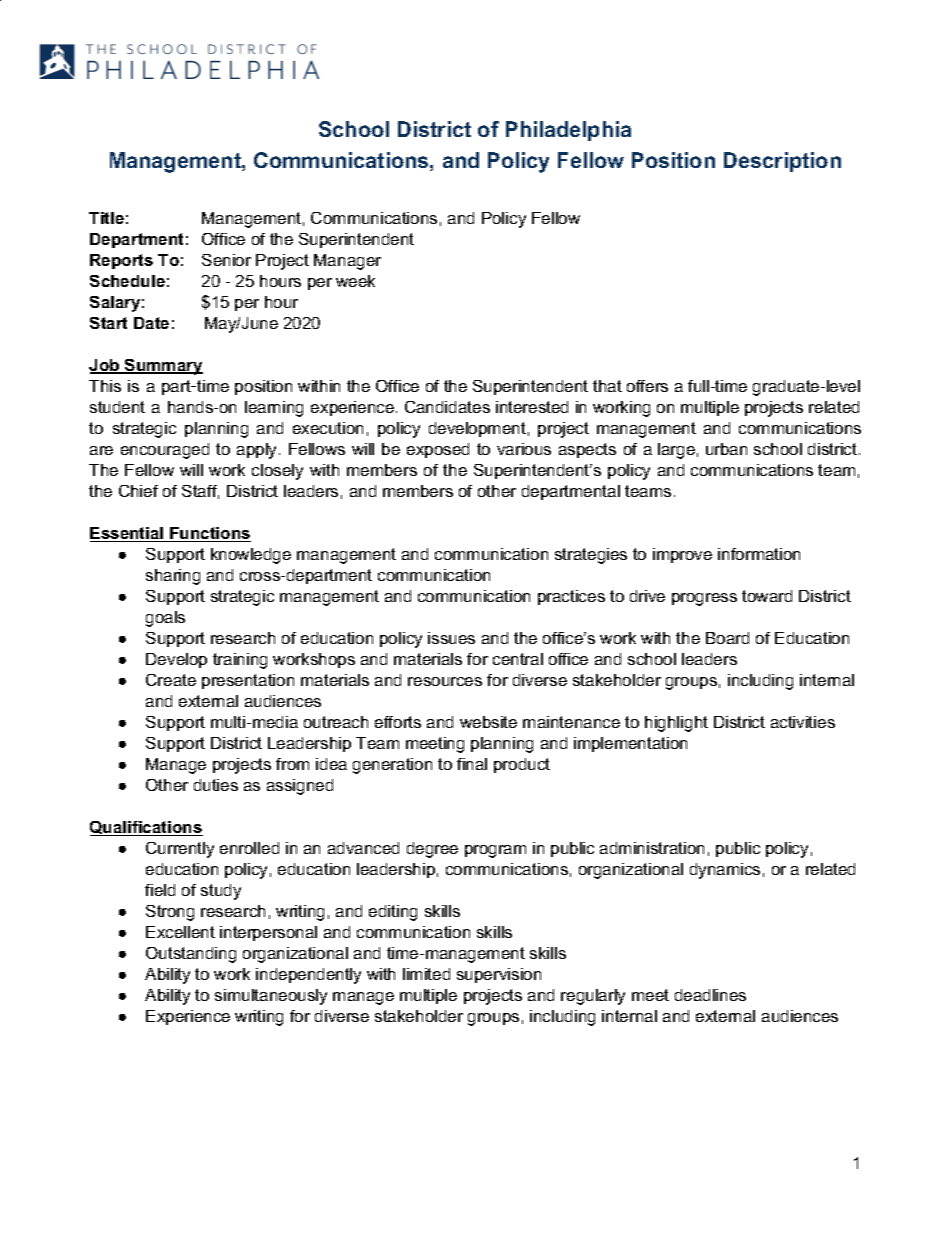 The image size is (952, 1233). What do you see at coordinates (426, 974) in the screenshot?
I see `limited` at bounding box center [426, 974].
